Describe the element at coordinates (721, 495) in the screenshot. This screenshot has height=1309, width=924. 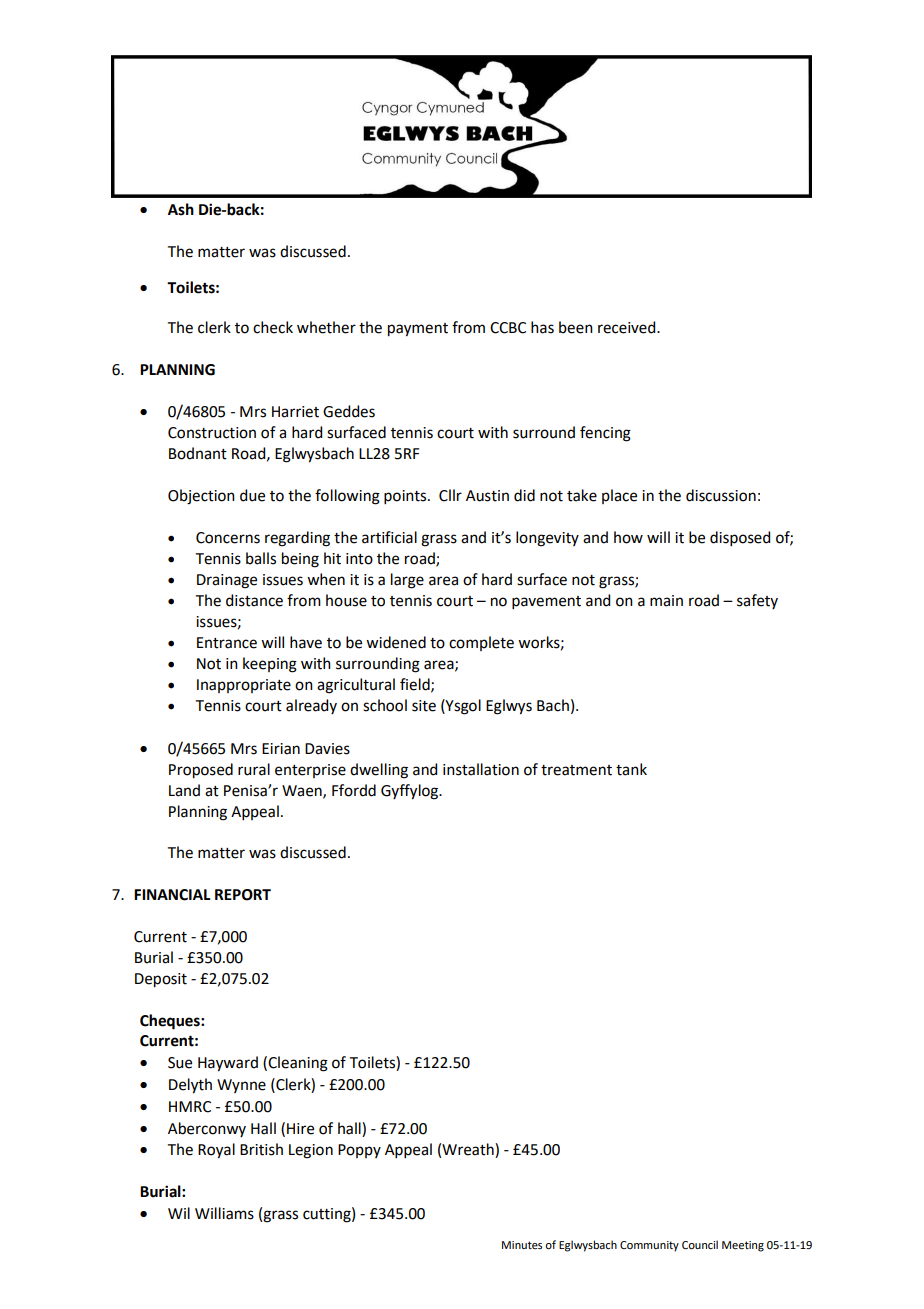
I see `discussion` at that location.
